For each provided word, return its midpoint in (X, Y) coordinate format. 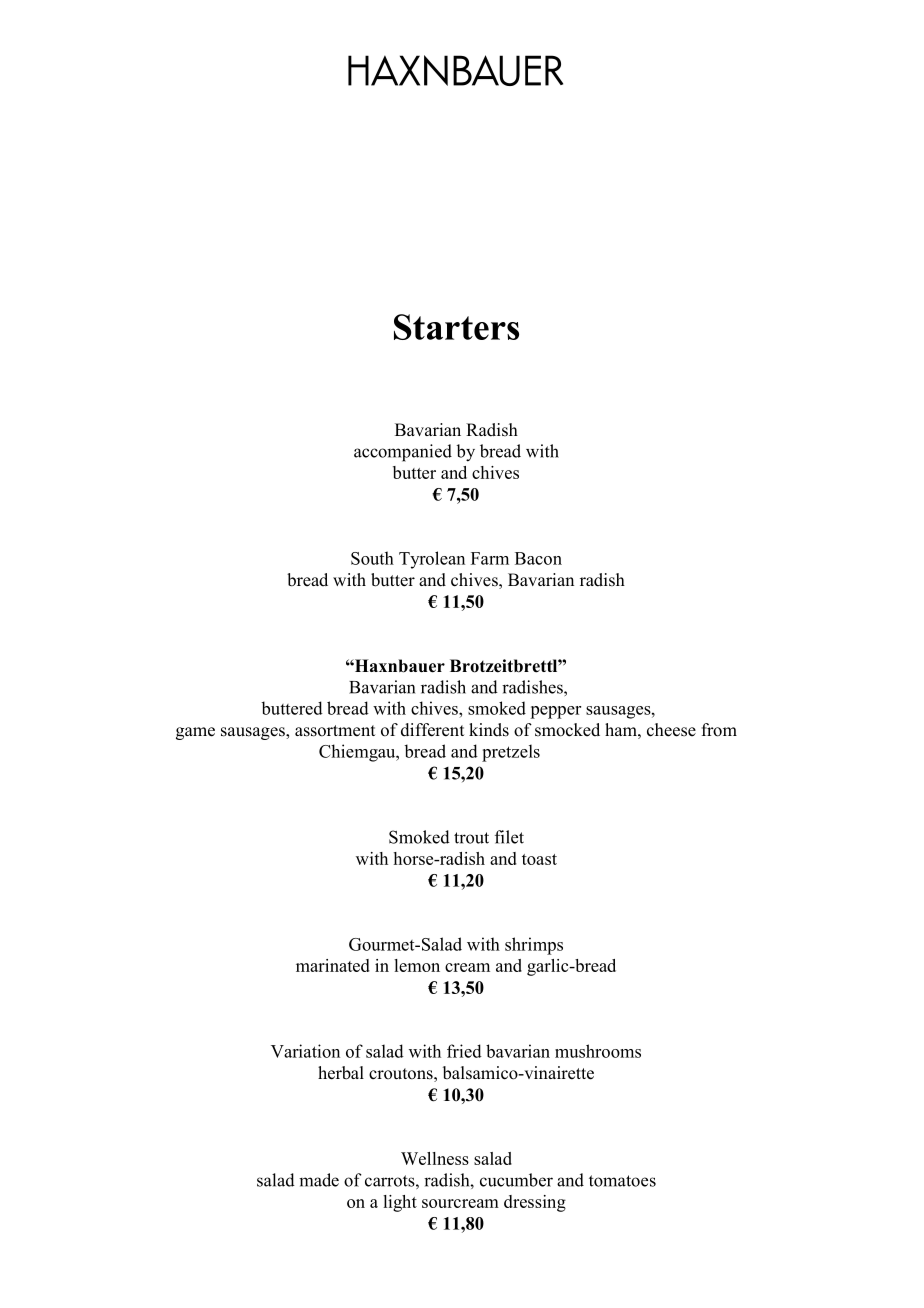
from (719, 730)
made (319, 1180)
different (432, 730)
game (195, 733)
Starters (456, 327)
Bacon (538, 558)
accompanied (403, 453)
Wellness (435, 1158)
